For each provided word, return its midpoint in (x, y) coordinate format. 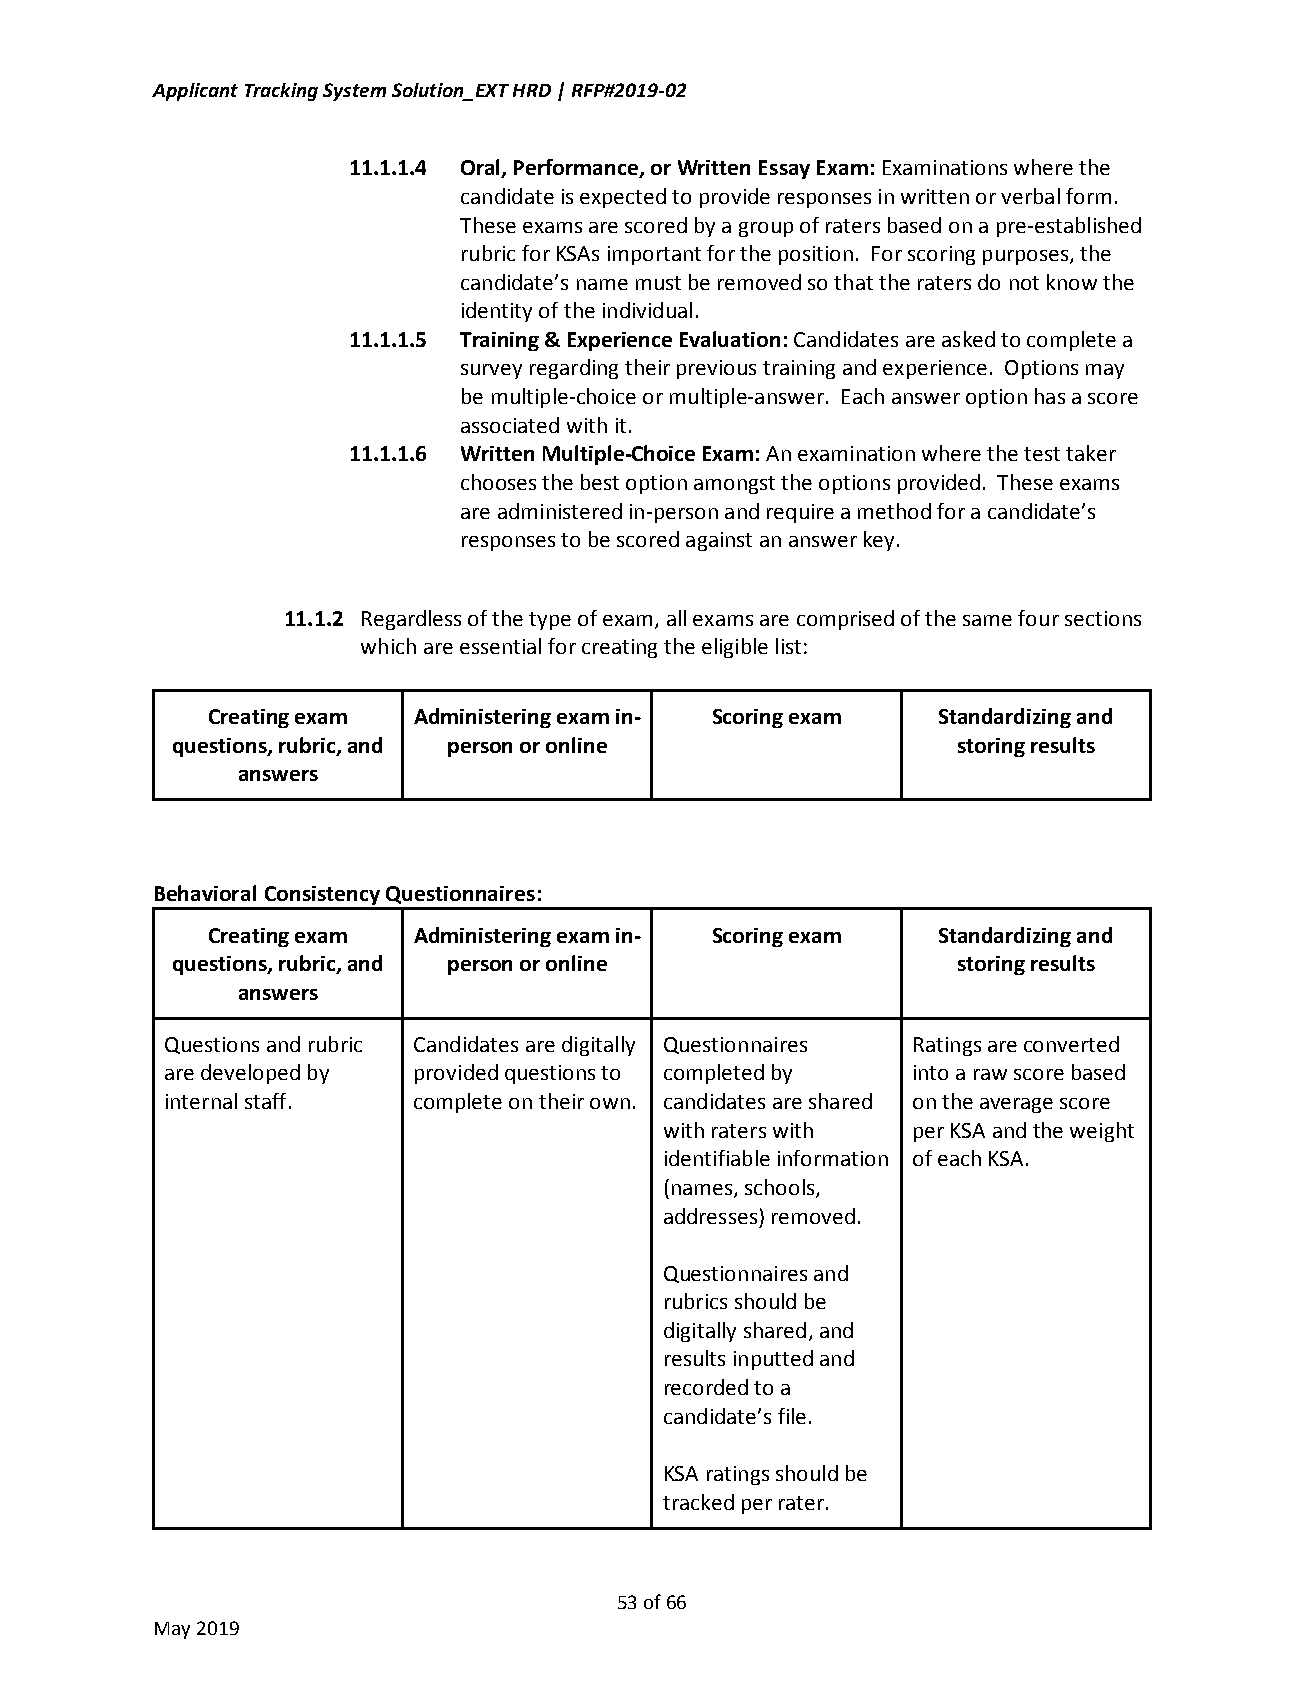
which (388, 646)
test (1042, 454)
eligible (735, 648)
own (610, 1103)
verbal (1030, 196)
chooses (498, 482)
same (987, 620)
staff (265, 1101)
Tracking (281, 92)
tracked (698, 1502)
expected (623, 198)
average (1016, 1105)
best (600, 482)
